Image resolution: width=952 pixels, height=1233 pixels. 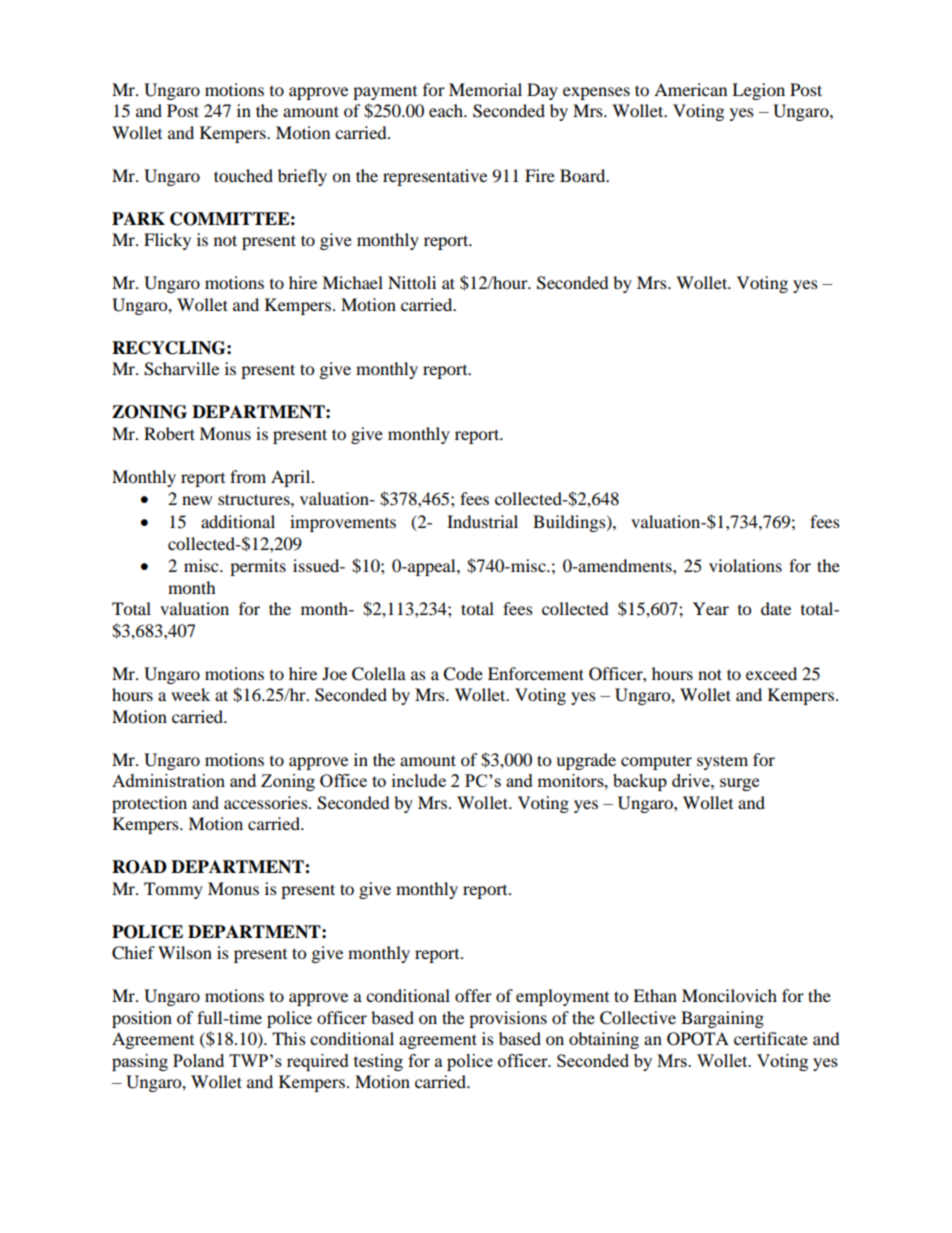 I want to click on Board, so click(x=584, y=175).
